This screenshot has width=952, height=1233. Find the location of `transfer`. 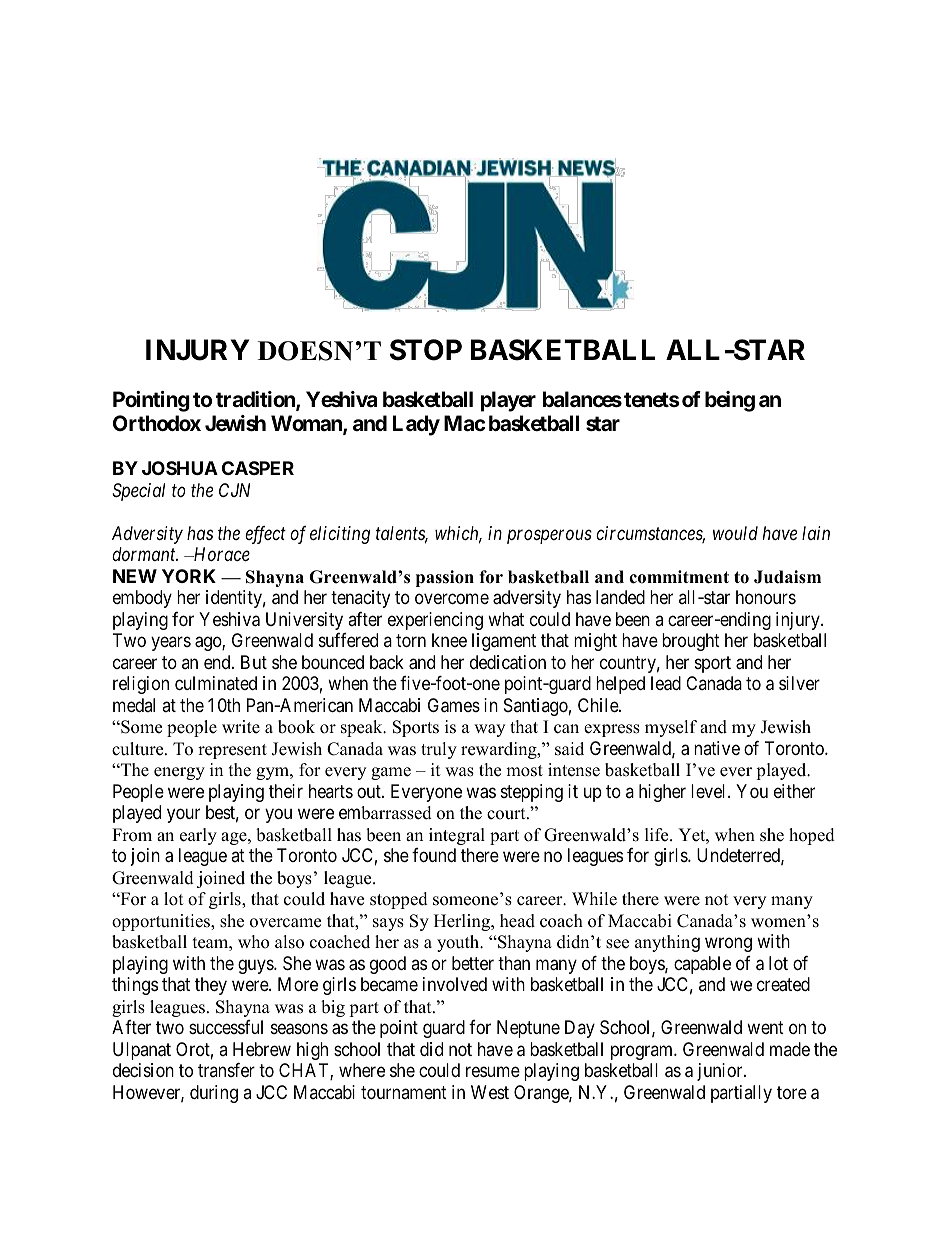

transfer is located at coordinates (226, 1070).
